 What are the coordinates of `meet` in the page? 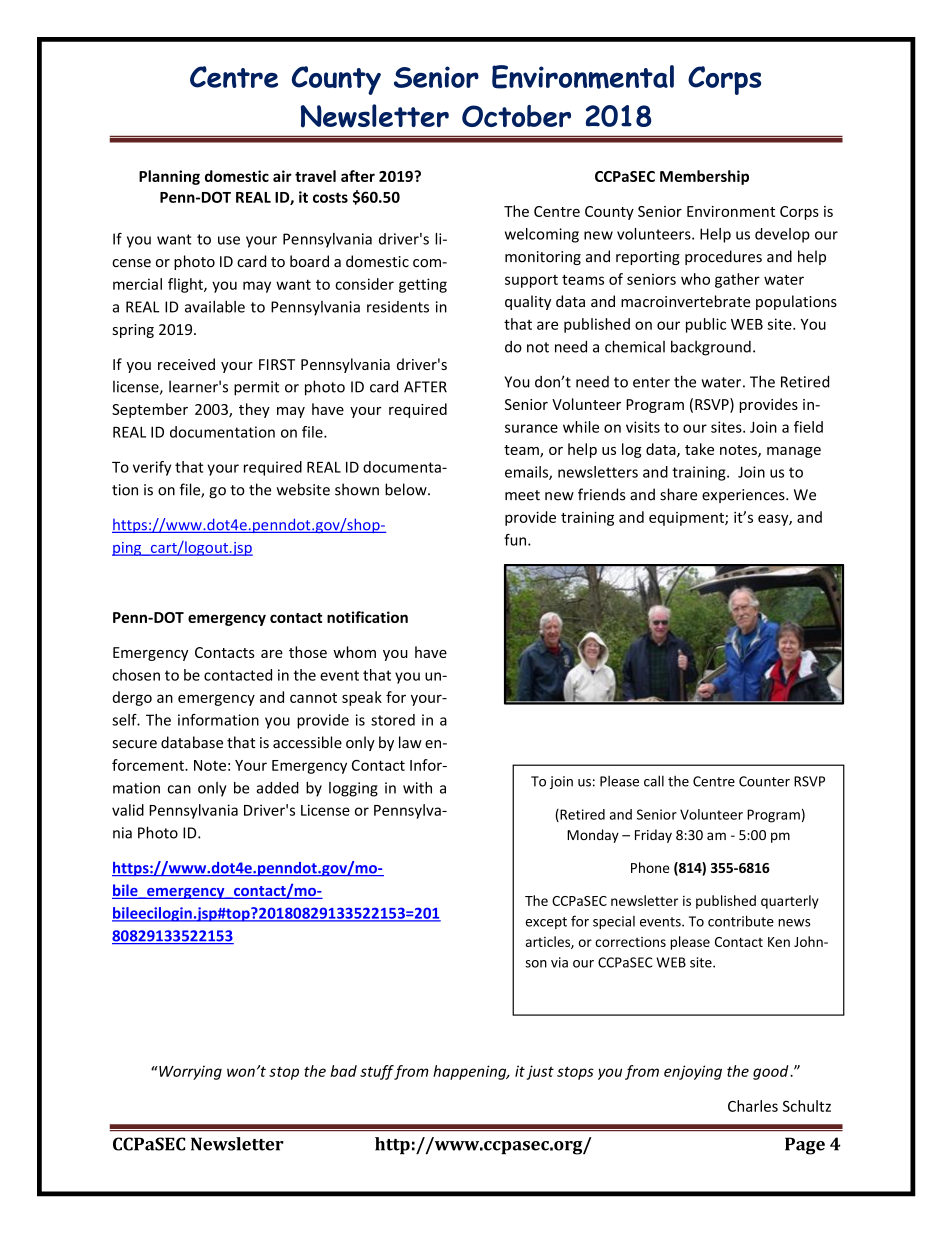 It's located at (522, 495).
